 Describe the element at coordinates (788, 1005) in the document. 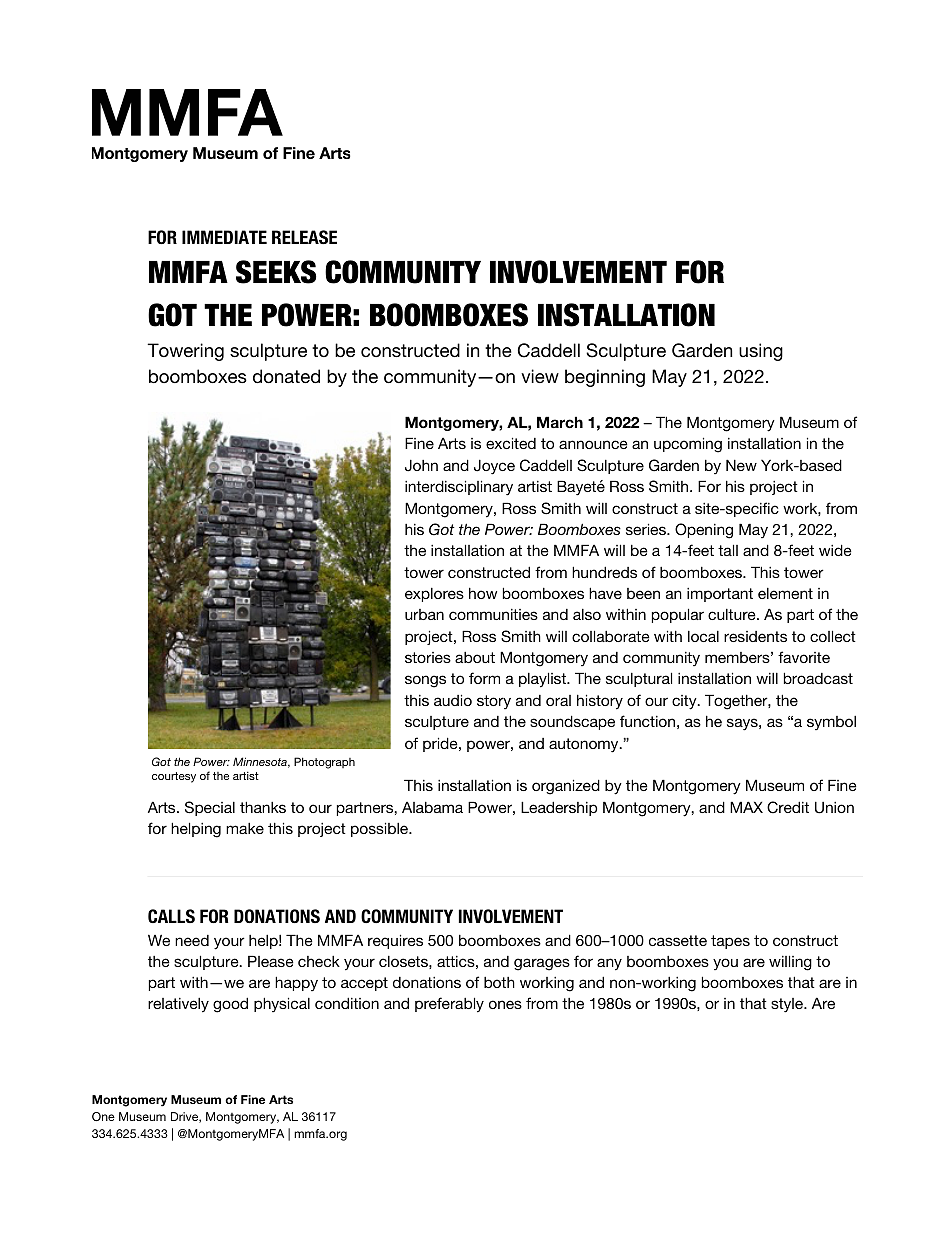

I see `style` at that location.
